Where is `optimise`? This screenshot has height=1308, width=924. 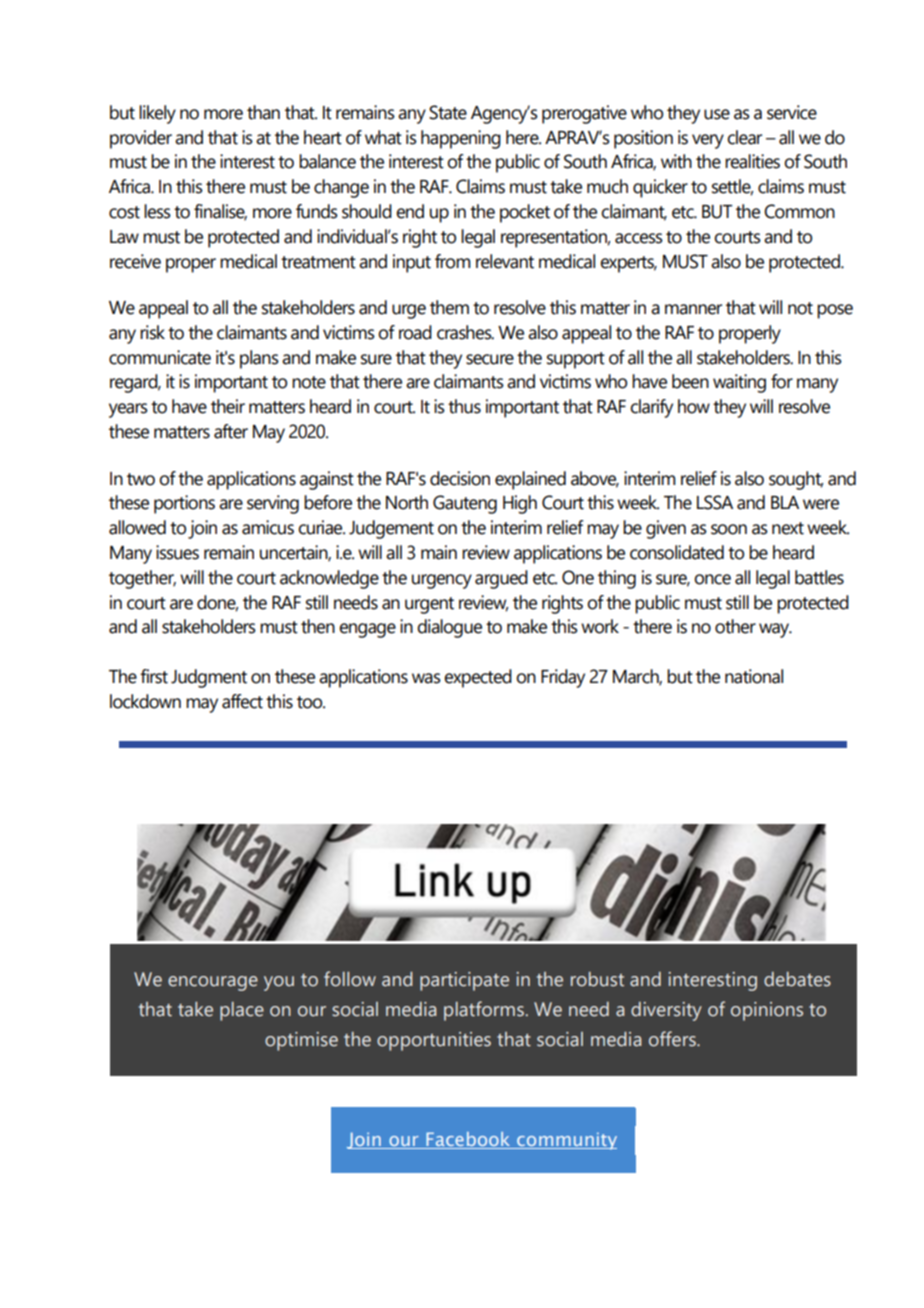
optimise is located at coordinates (301, 1041).
